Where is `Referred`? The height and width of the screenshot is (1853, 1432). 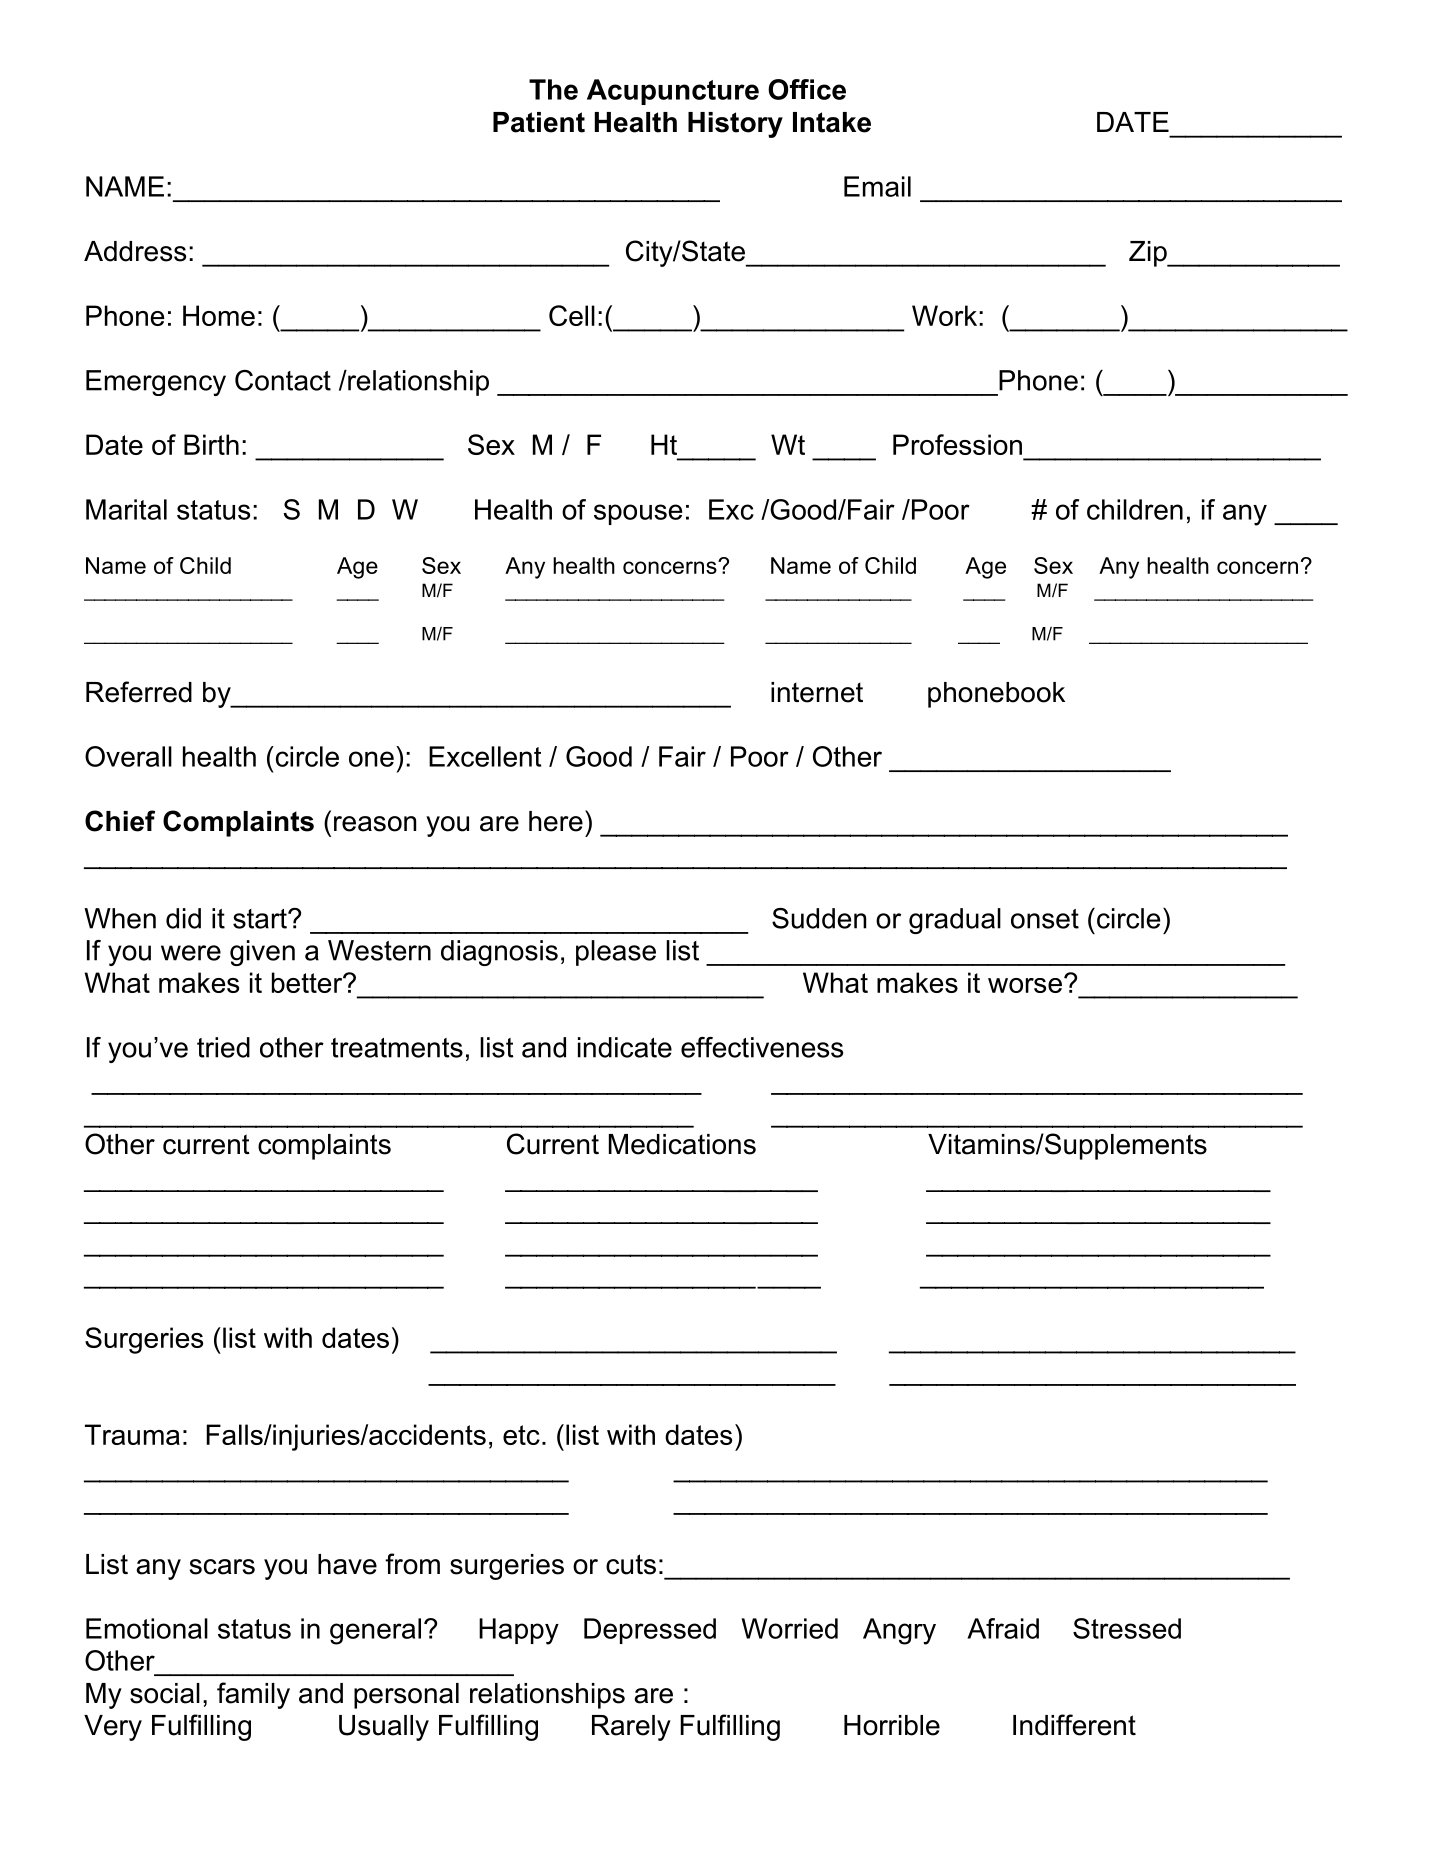
Referred is located at coordinates (139, 692).
